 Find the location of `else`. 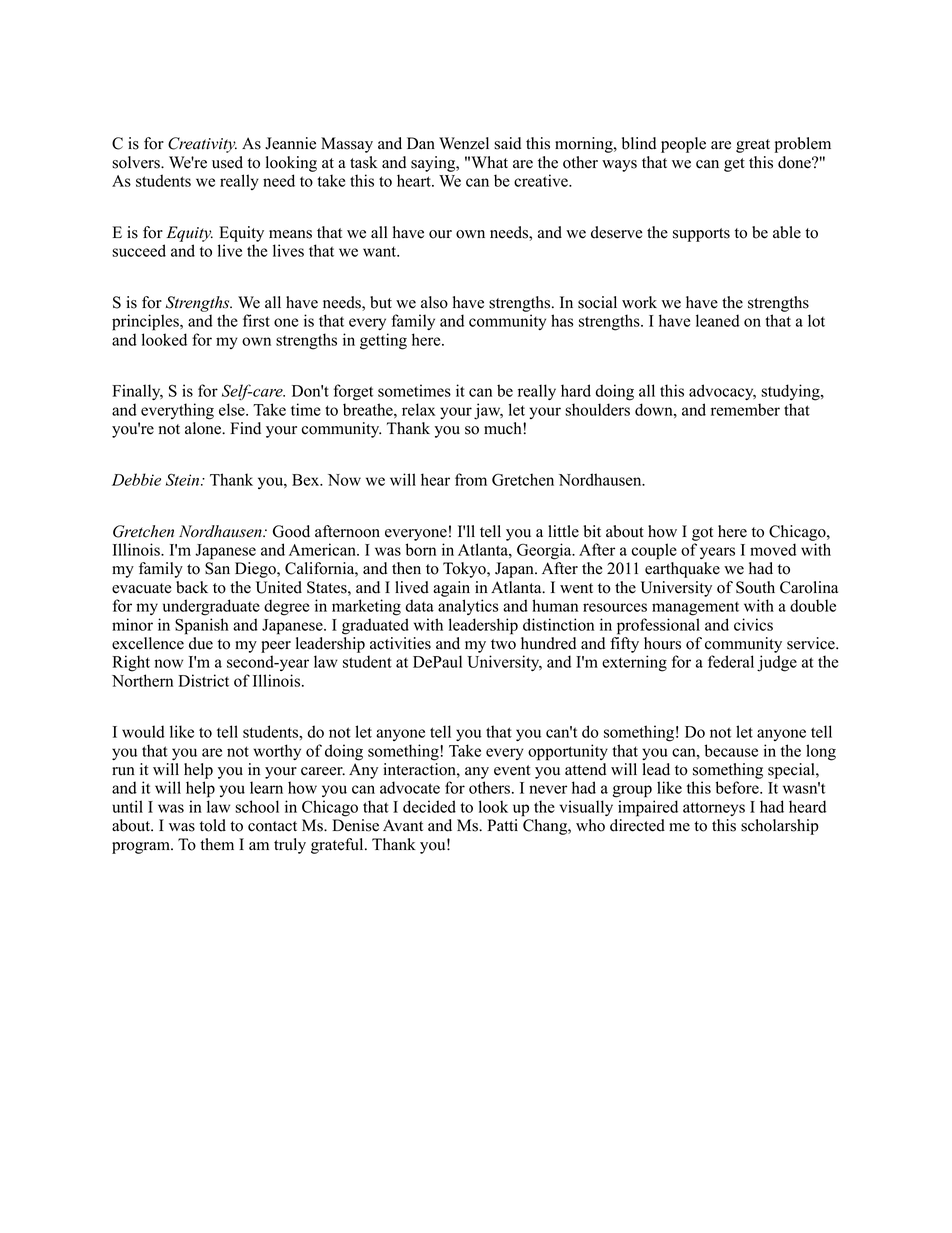

else is located at coordinates (233, 409).
